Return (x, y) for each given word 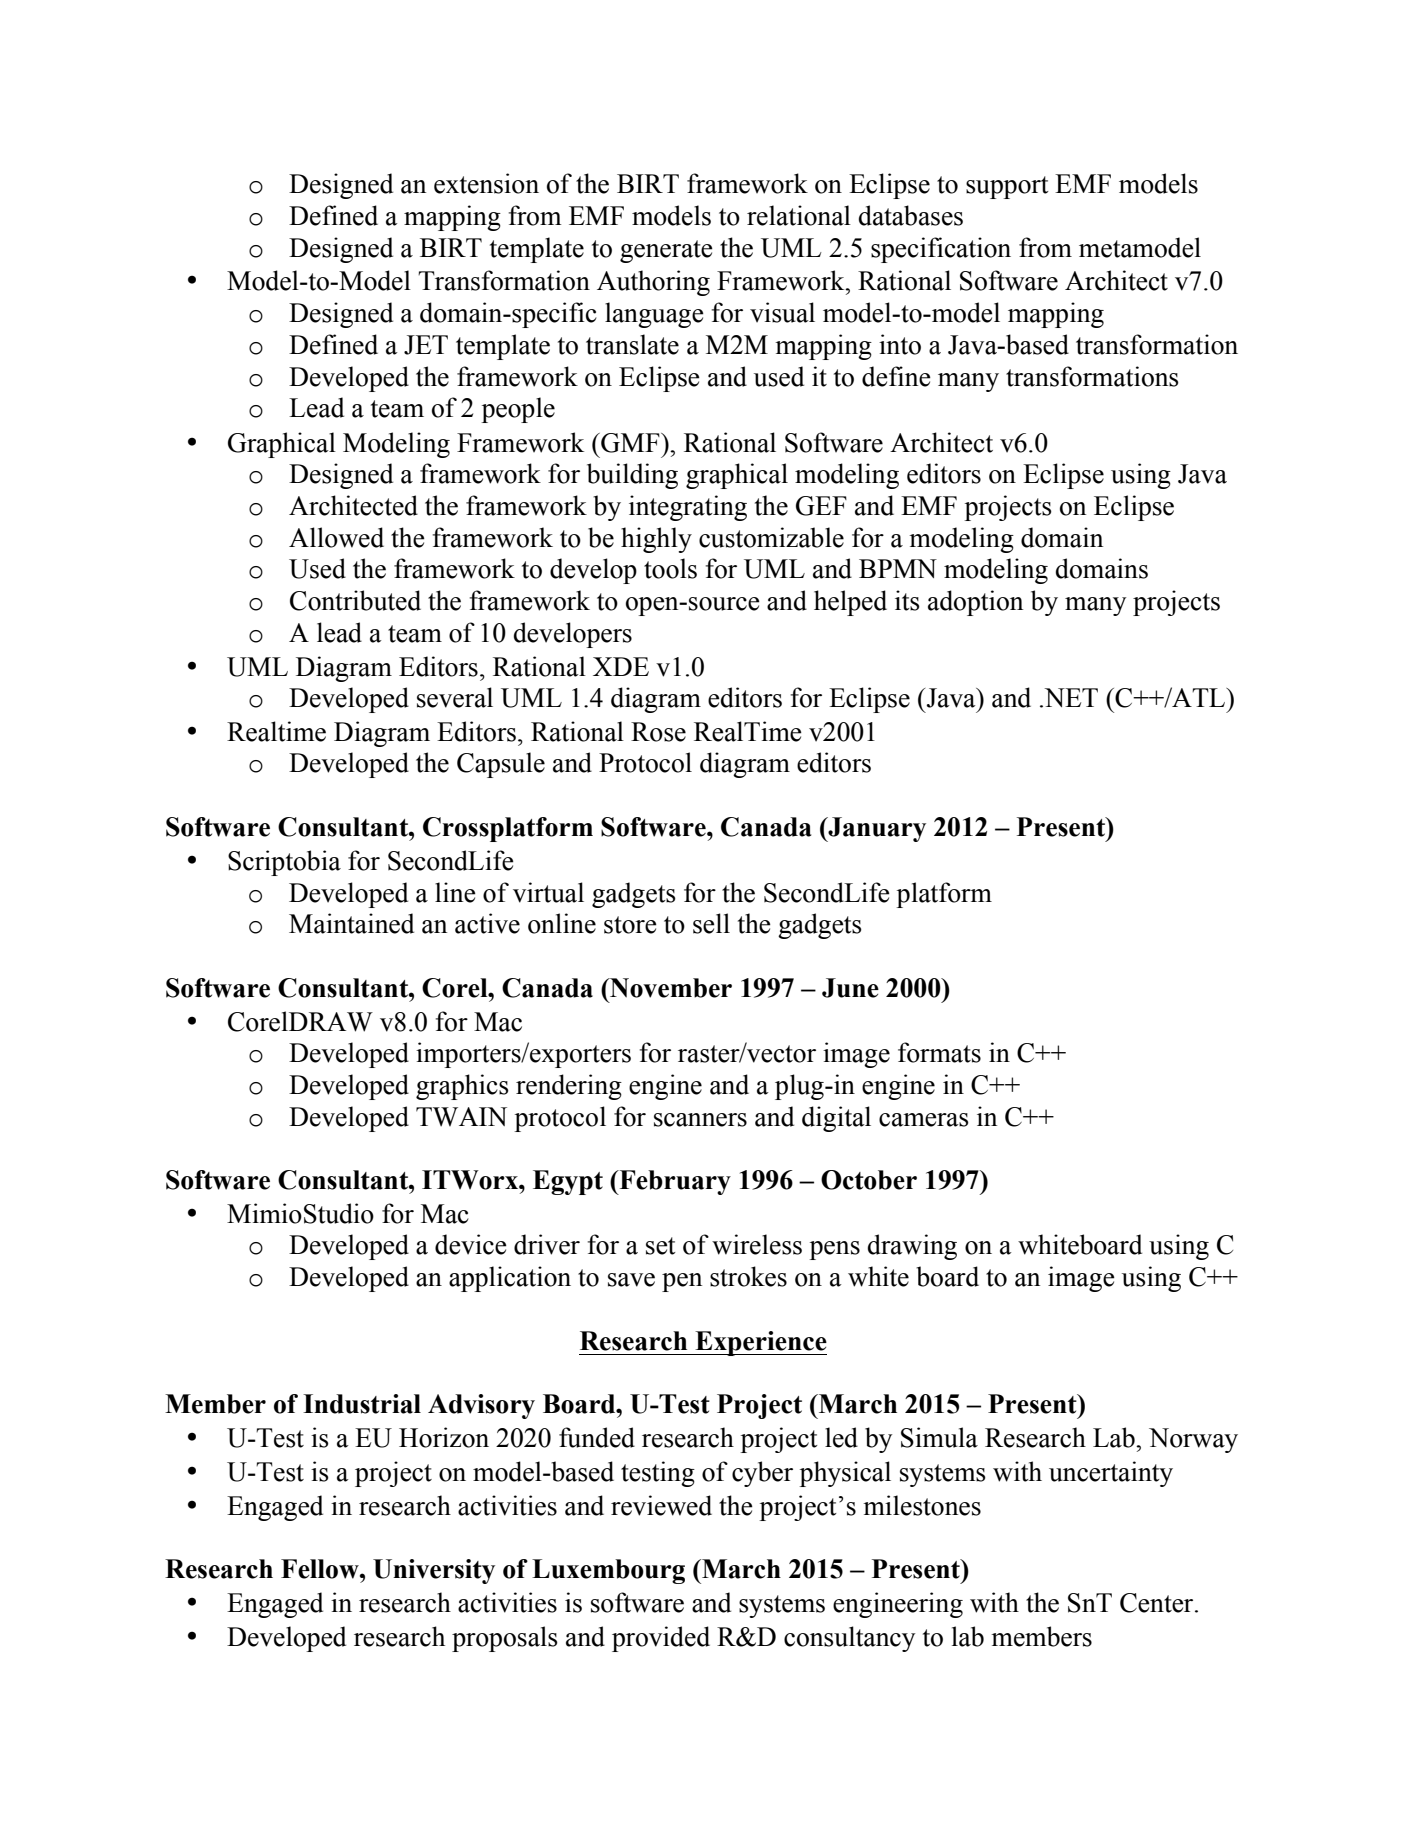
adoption (975, 603)
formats (939, 1052)
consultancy (849, 1639)
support (1007, 187)
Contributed (355, 600)
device (471, 1244)
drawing (912, 1247)
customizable (771, 537)
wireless (757, 1244)
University (434, 1571)
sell (711, 923)
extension (486, 183)
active (487, 923)
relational (799, 215)
